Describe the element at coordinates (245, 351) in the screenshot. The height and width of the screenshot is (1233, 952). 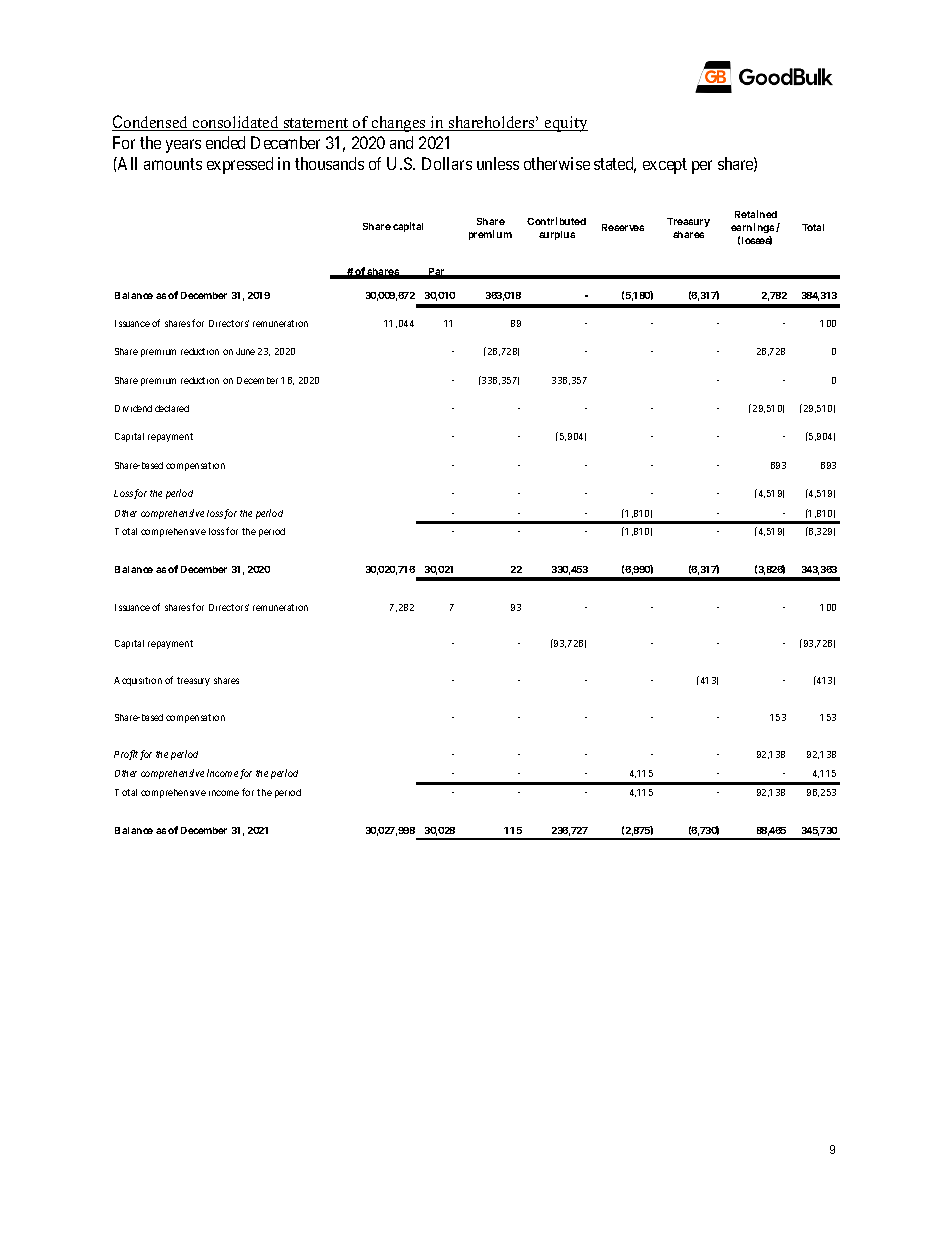
I see `June` at that location.
